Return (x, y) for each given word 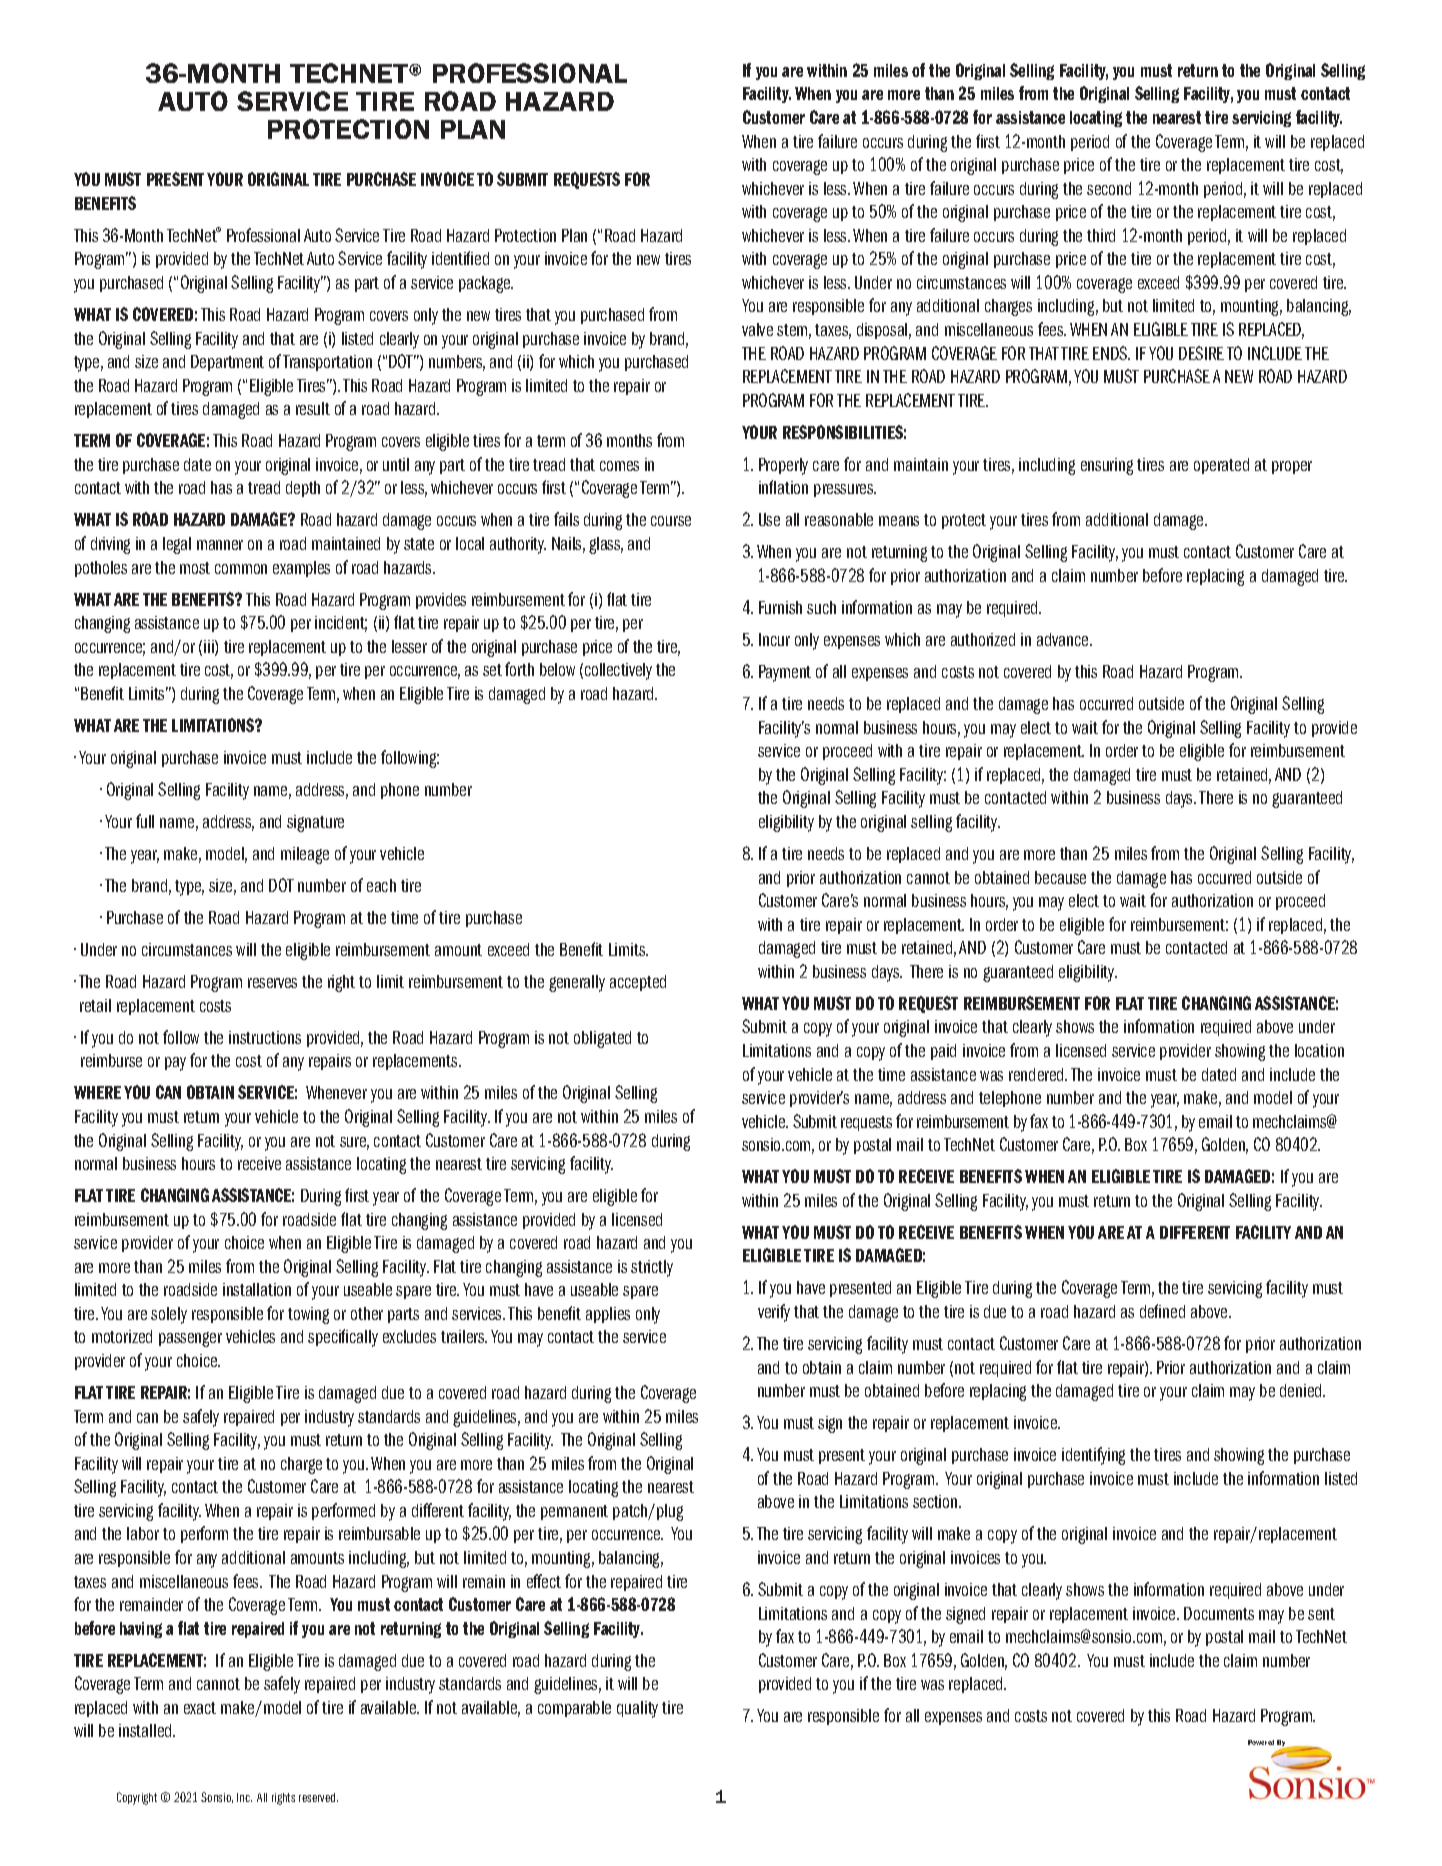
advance (1064, 639)
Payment (785, 673)
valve (757, 329)
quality (637, 1709)
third (1101, 235)
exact (200, 1708)
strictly (652, 1268)
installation (257, 1289)
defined (1162, 1311)
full (145, 821)
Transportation (327, 363)
